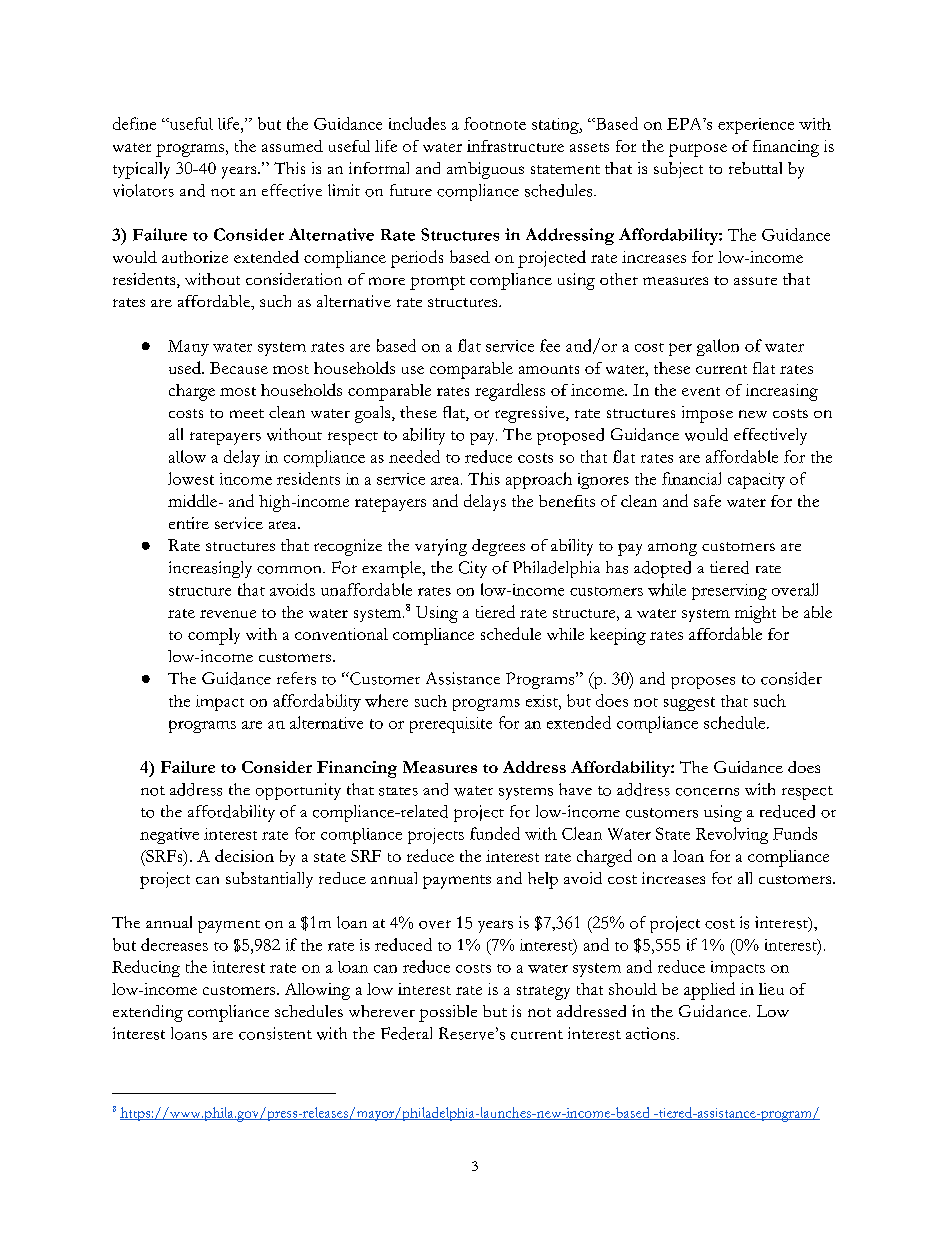  Describe the element at coordinates (709, 991) in the image. I see `applied` at that location.
